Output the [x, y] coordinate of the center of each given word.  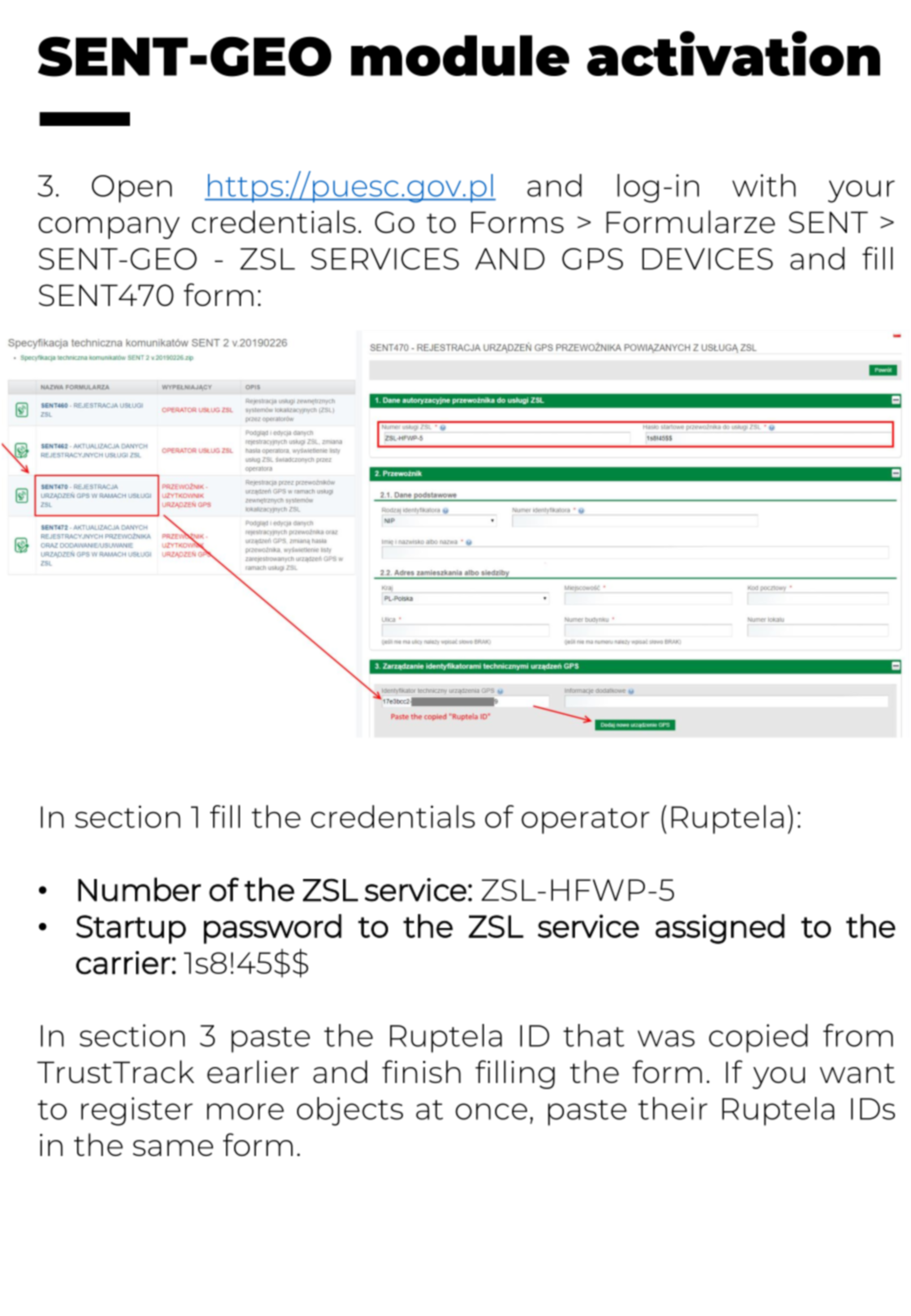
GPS [592, 259]
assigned [720, 929]
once [491, 1111]
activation [733, 53]
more [245, 1111]
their [673, 1108]
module [460, 55]
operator [585, 821]
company [109, 228]
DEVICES [707, 259]
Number [139, 889]
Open [132, 189]
